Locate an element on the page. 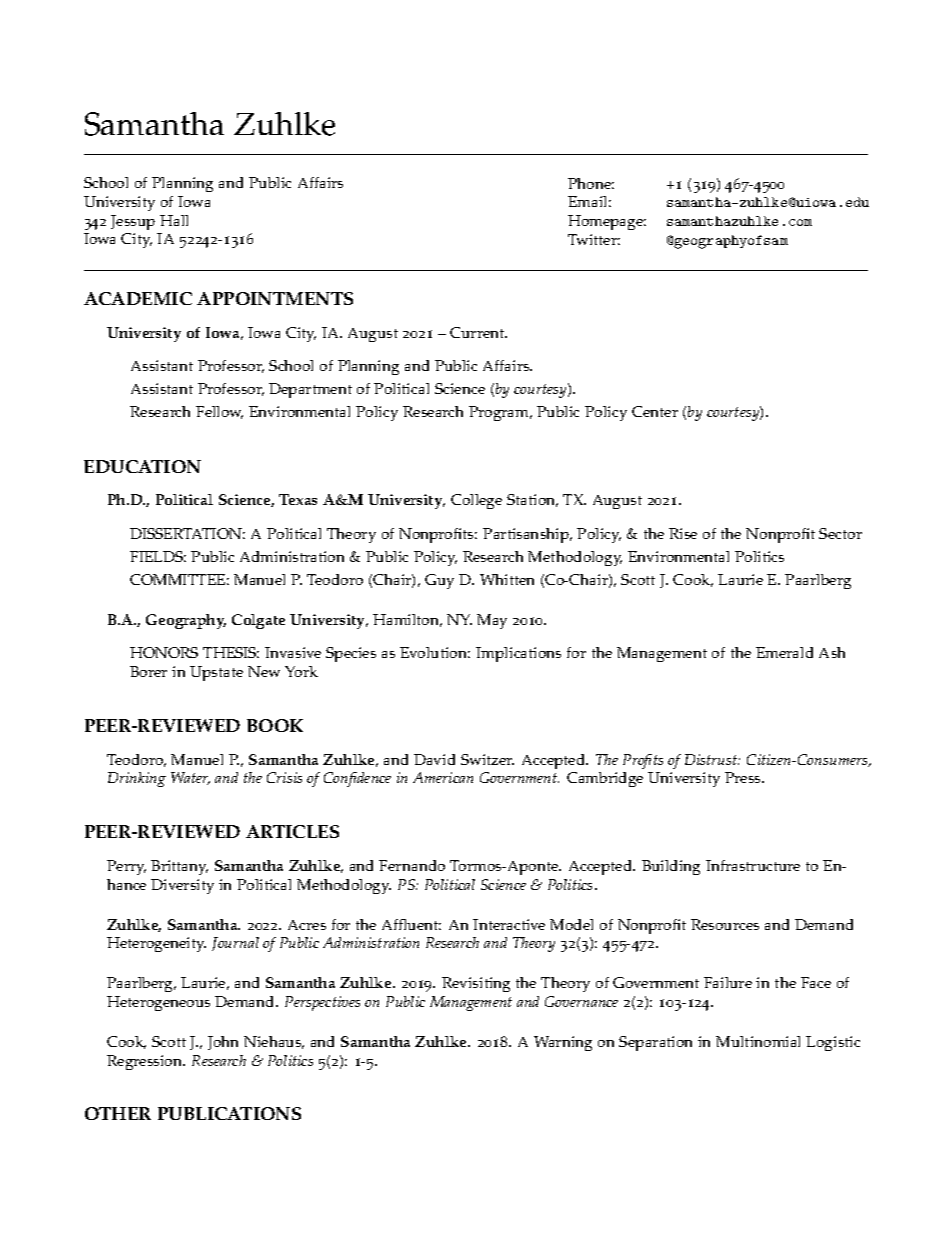 The height and width of the document is (1233, 952). EDUCATION is located at coordinates (142, 466).
